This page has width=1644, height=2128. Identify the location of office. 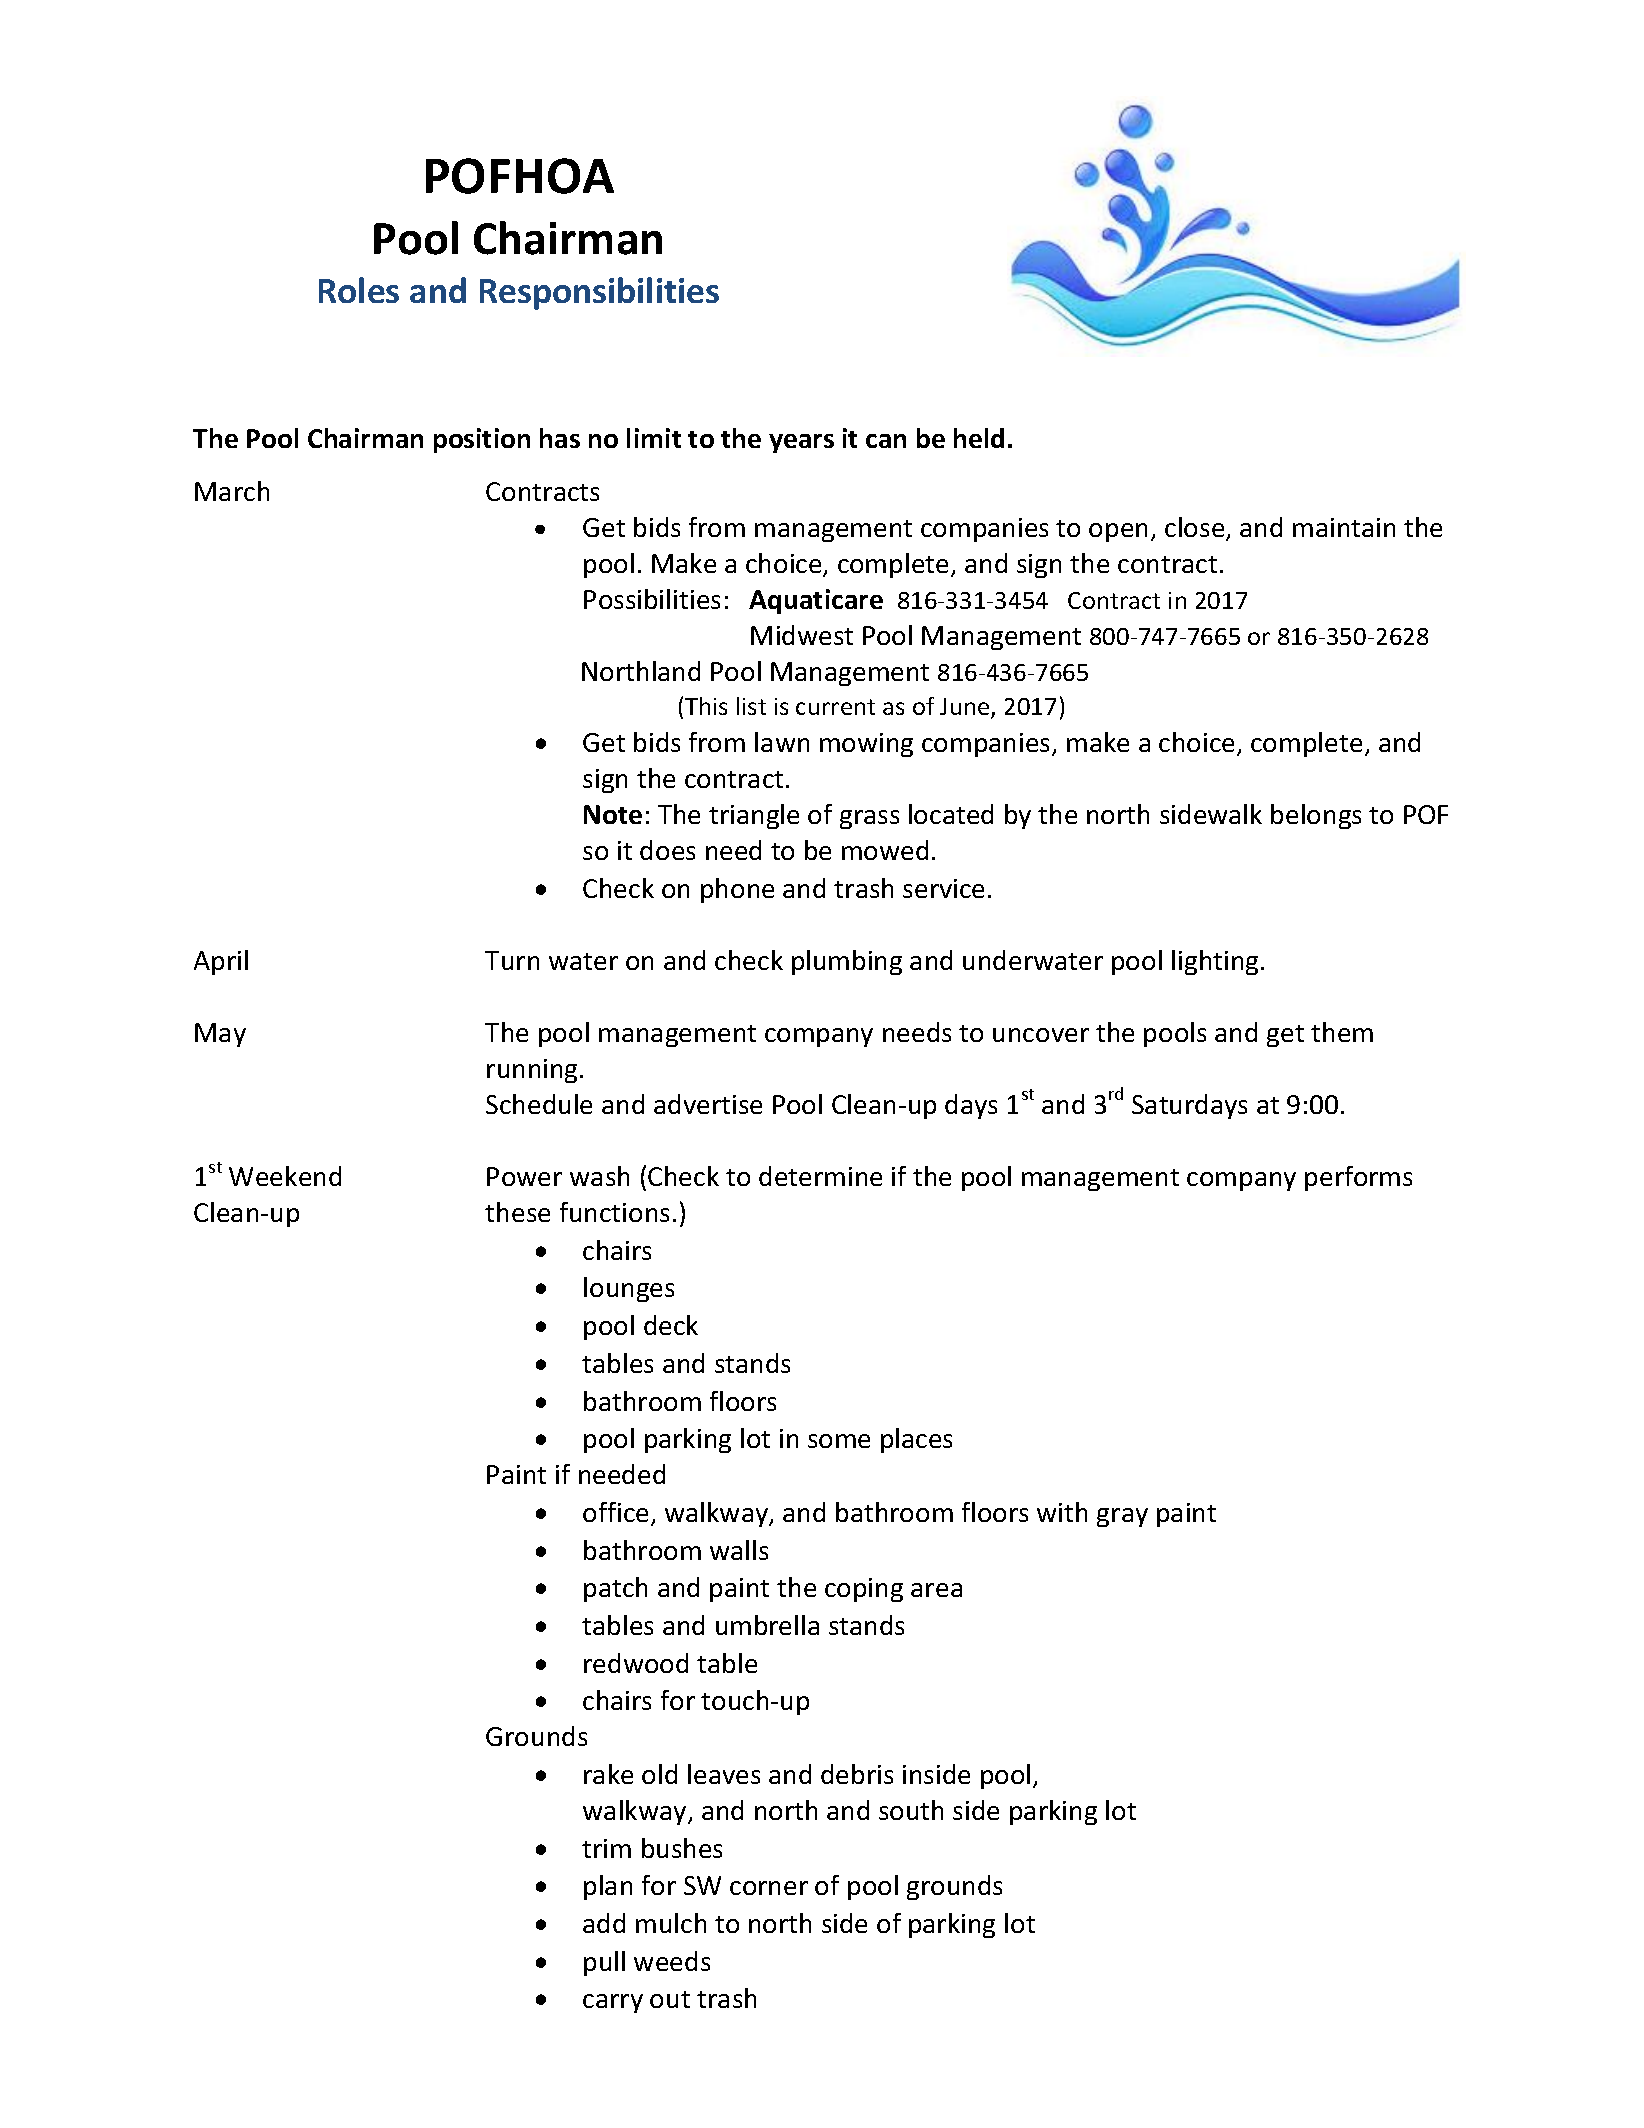
(617, 1513).
